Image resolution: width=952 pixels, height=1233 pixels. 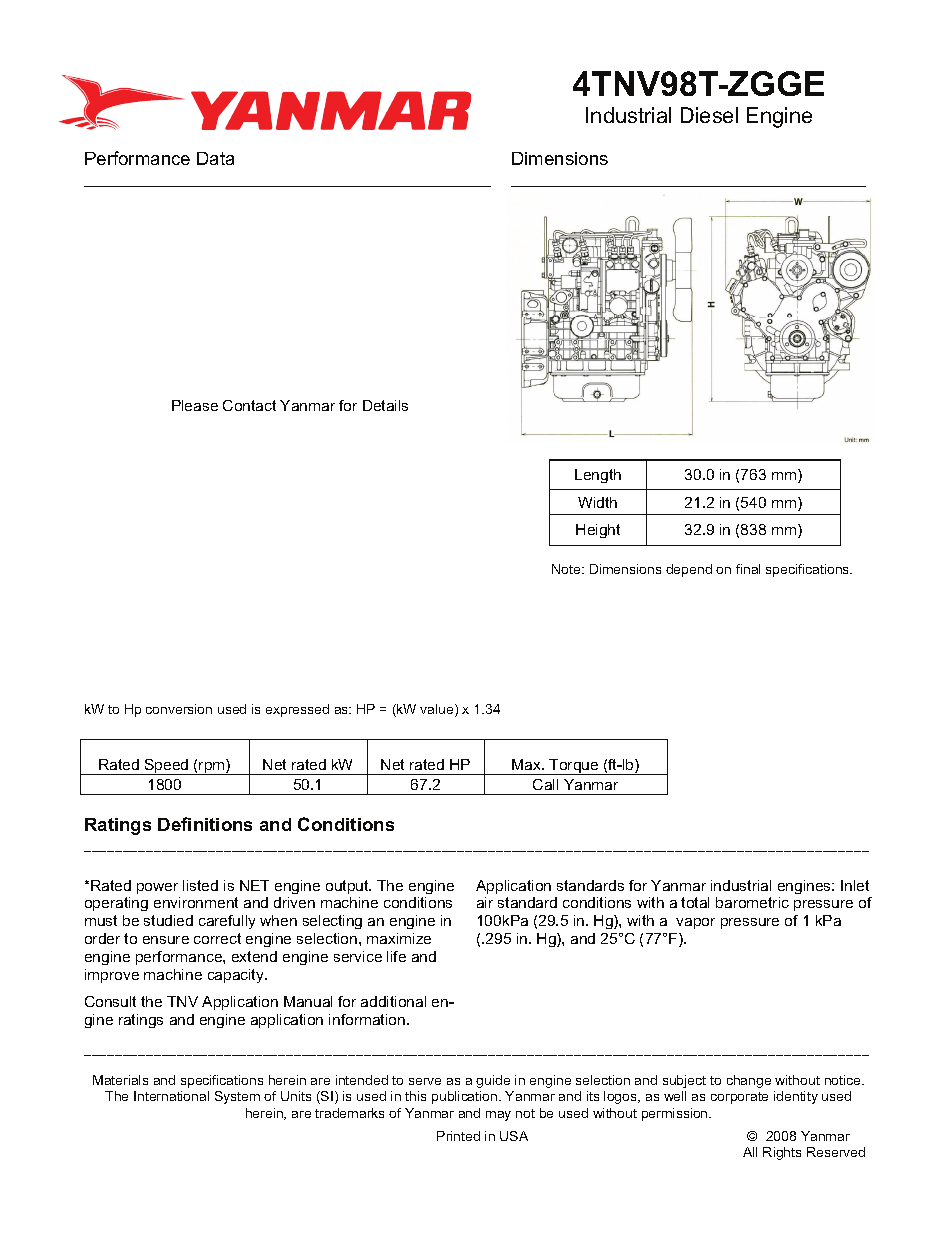 I want to click on Please, so click(x=195, y=405).
